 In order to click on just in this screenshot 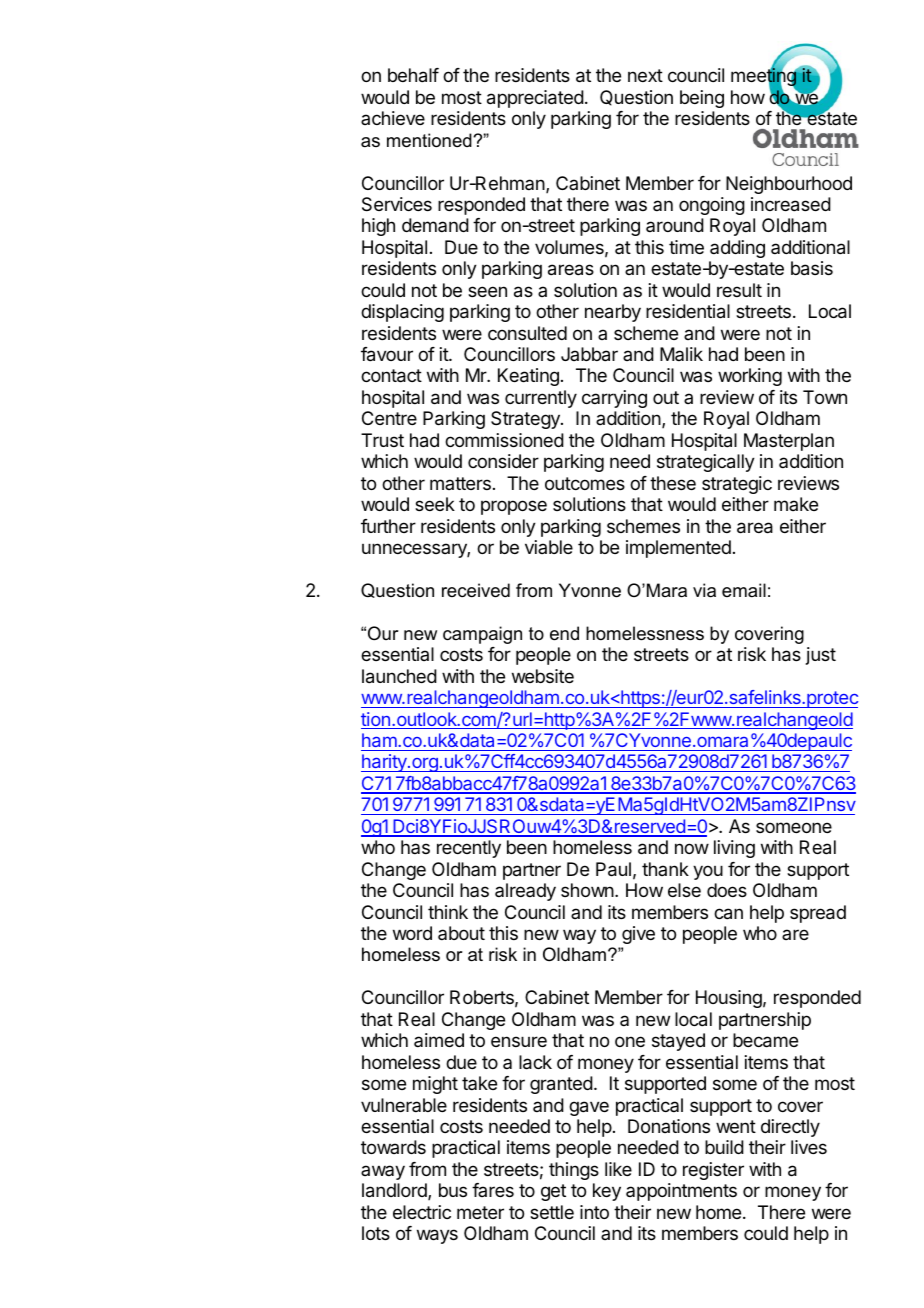, I will do `click(821, 656)`.
